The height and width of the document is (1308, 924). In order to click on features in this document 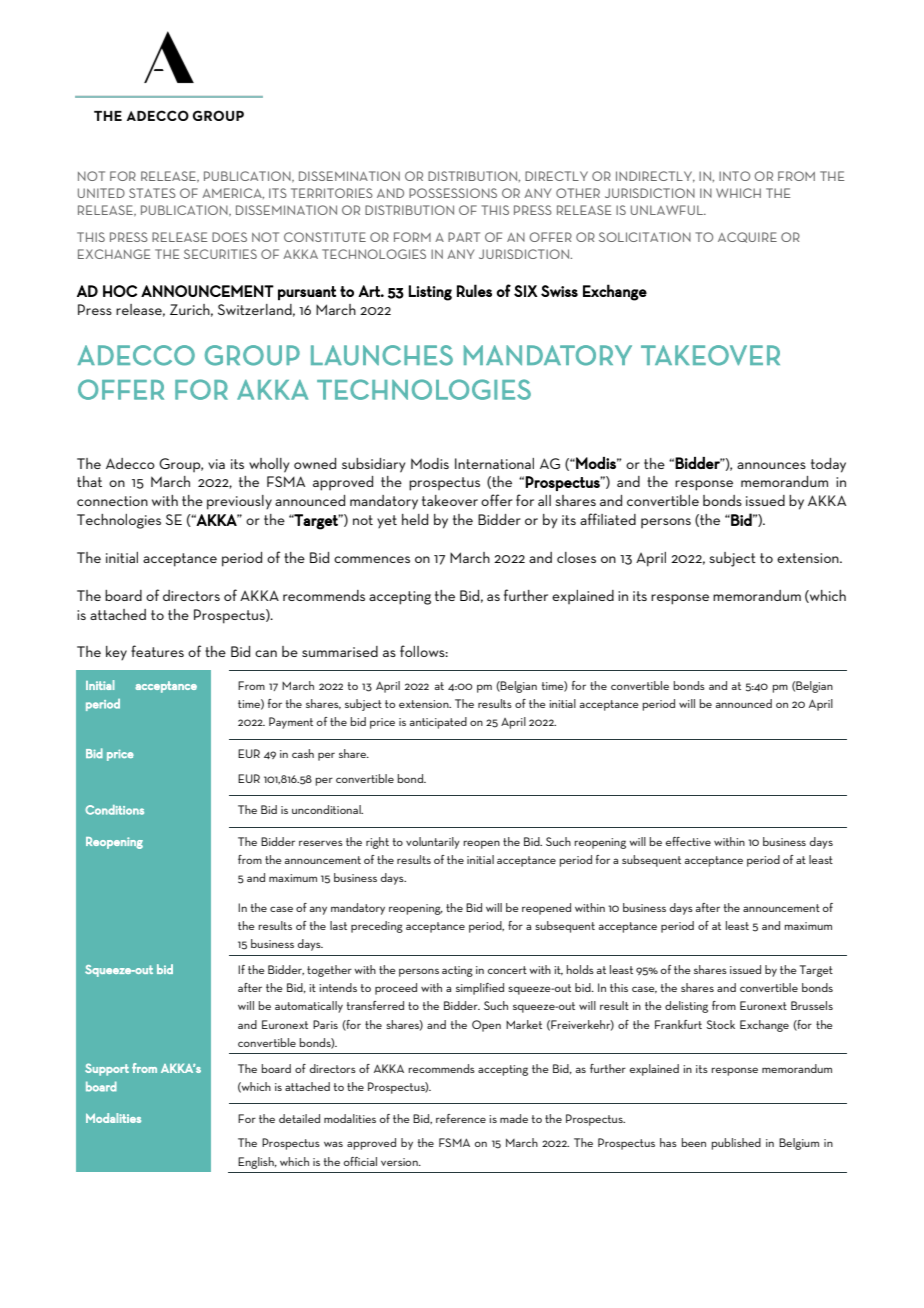, I will do `click(157, 651)`.
